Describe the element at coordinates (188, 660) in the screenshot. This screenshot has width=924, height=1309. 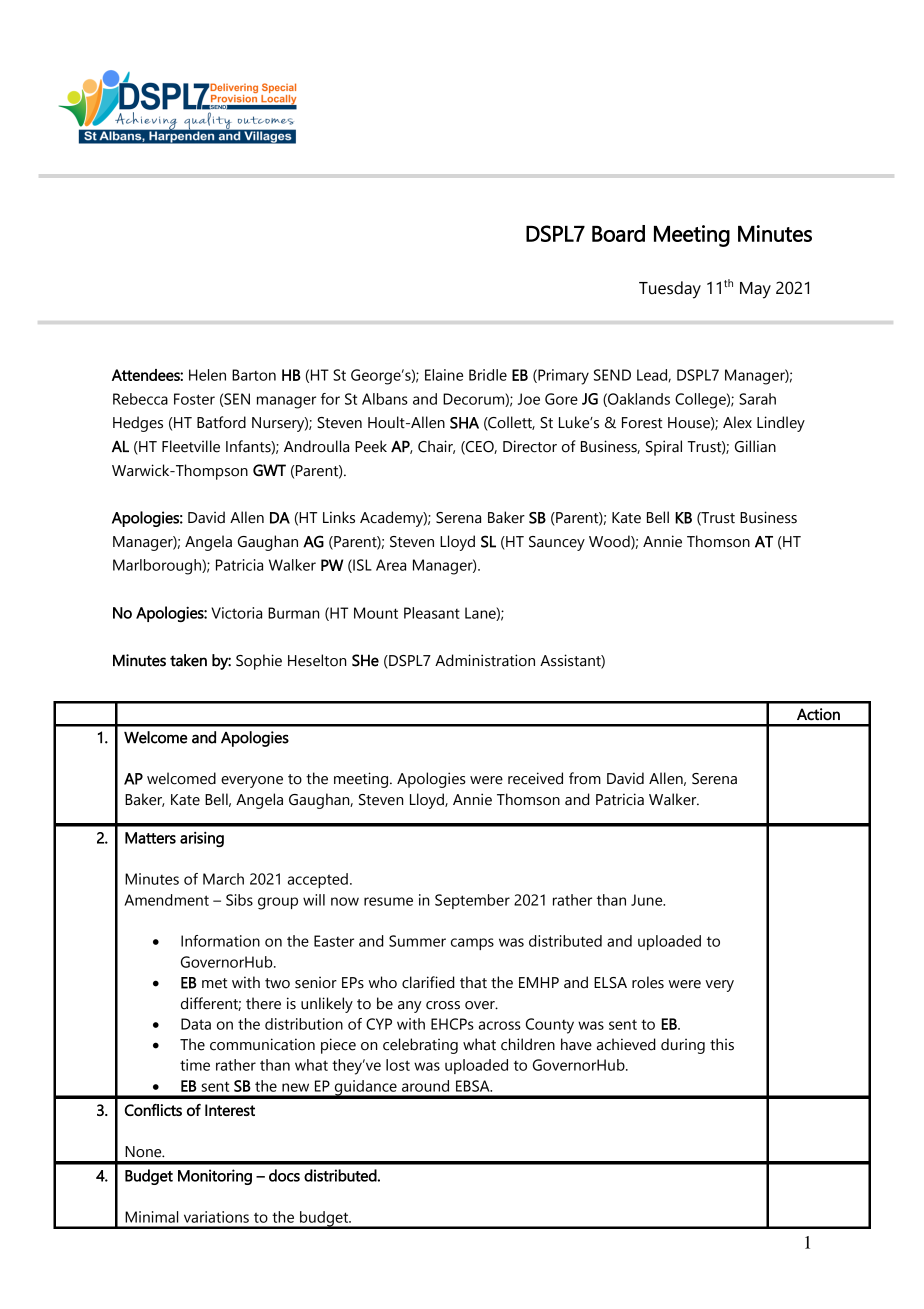
I see `taken` at that location.
